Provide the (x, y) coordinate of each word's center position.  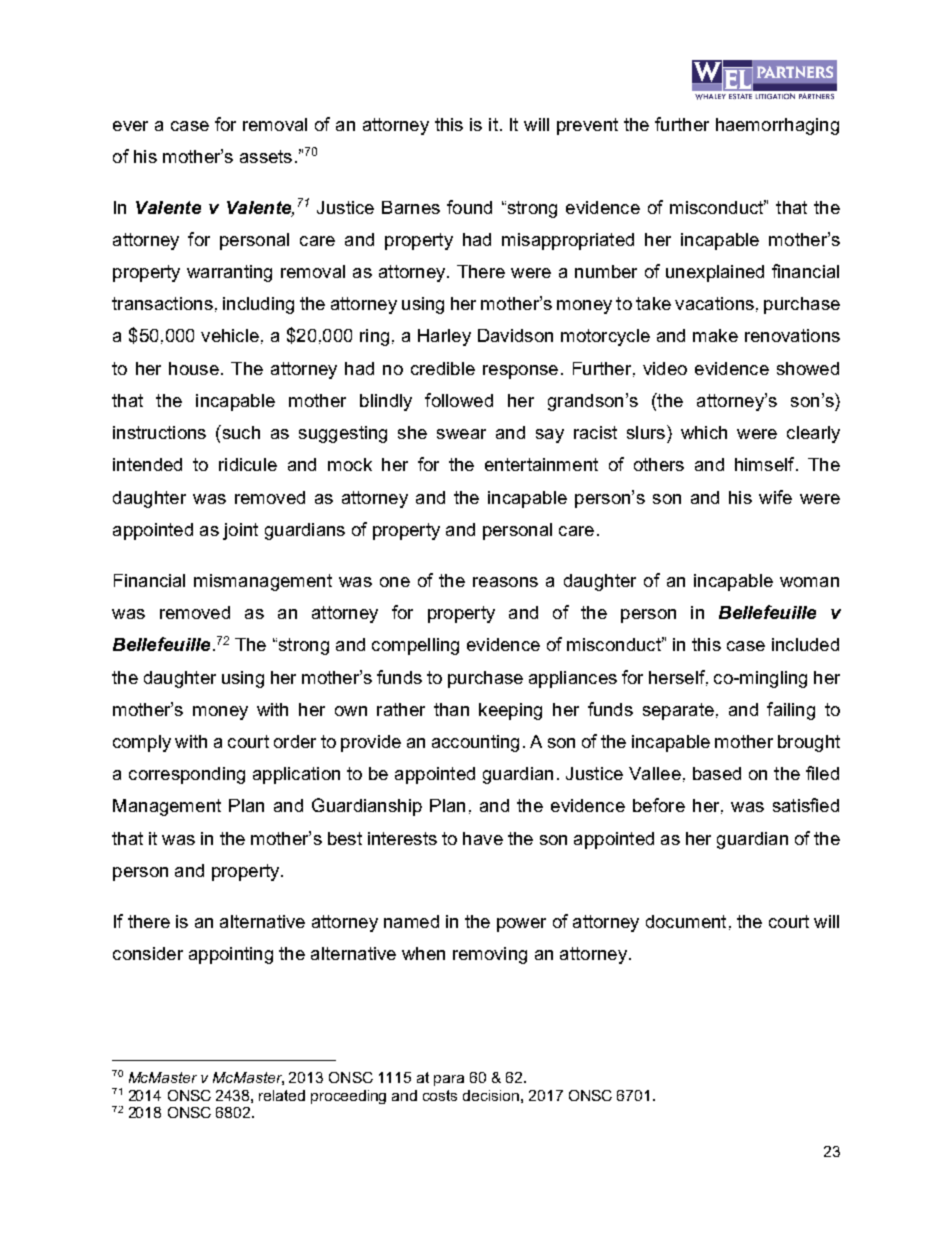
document (686, 921)
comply (142, 743)
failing (791, 711)
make (715, 335)
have (483, 838)
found (469, 207)
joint (240, 531)
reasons (505, 582)
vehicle (230, 335)
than (451, 709)
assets (266, 156)
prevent (587, 126)
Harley (444, 337)
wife (775, 497)
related (282, 1095)
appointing (231, 955)
